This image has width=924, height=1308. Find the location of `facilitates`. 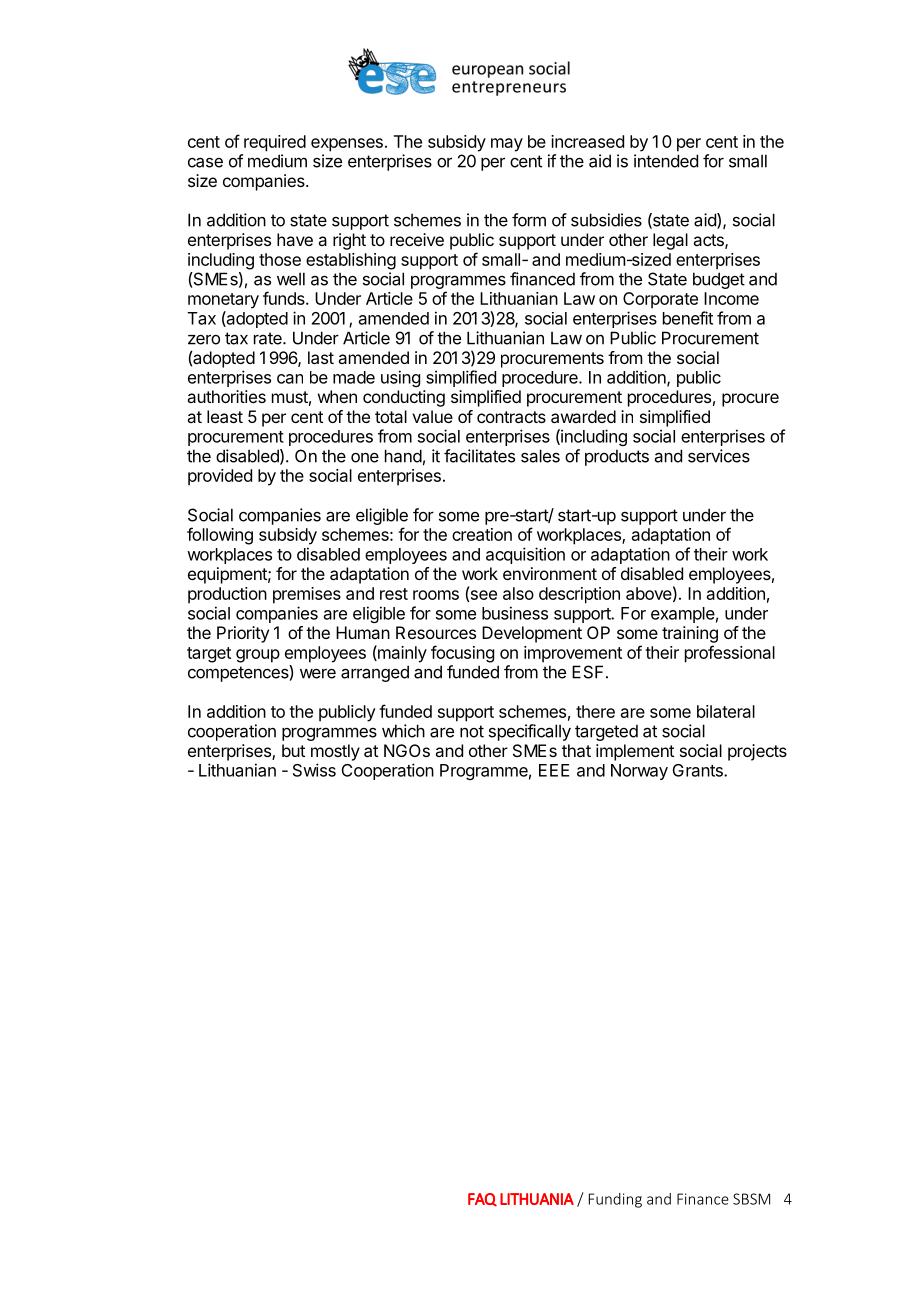

facilitates is located at coordinates (479, 456).
